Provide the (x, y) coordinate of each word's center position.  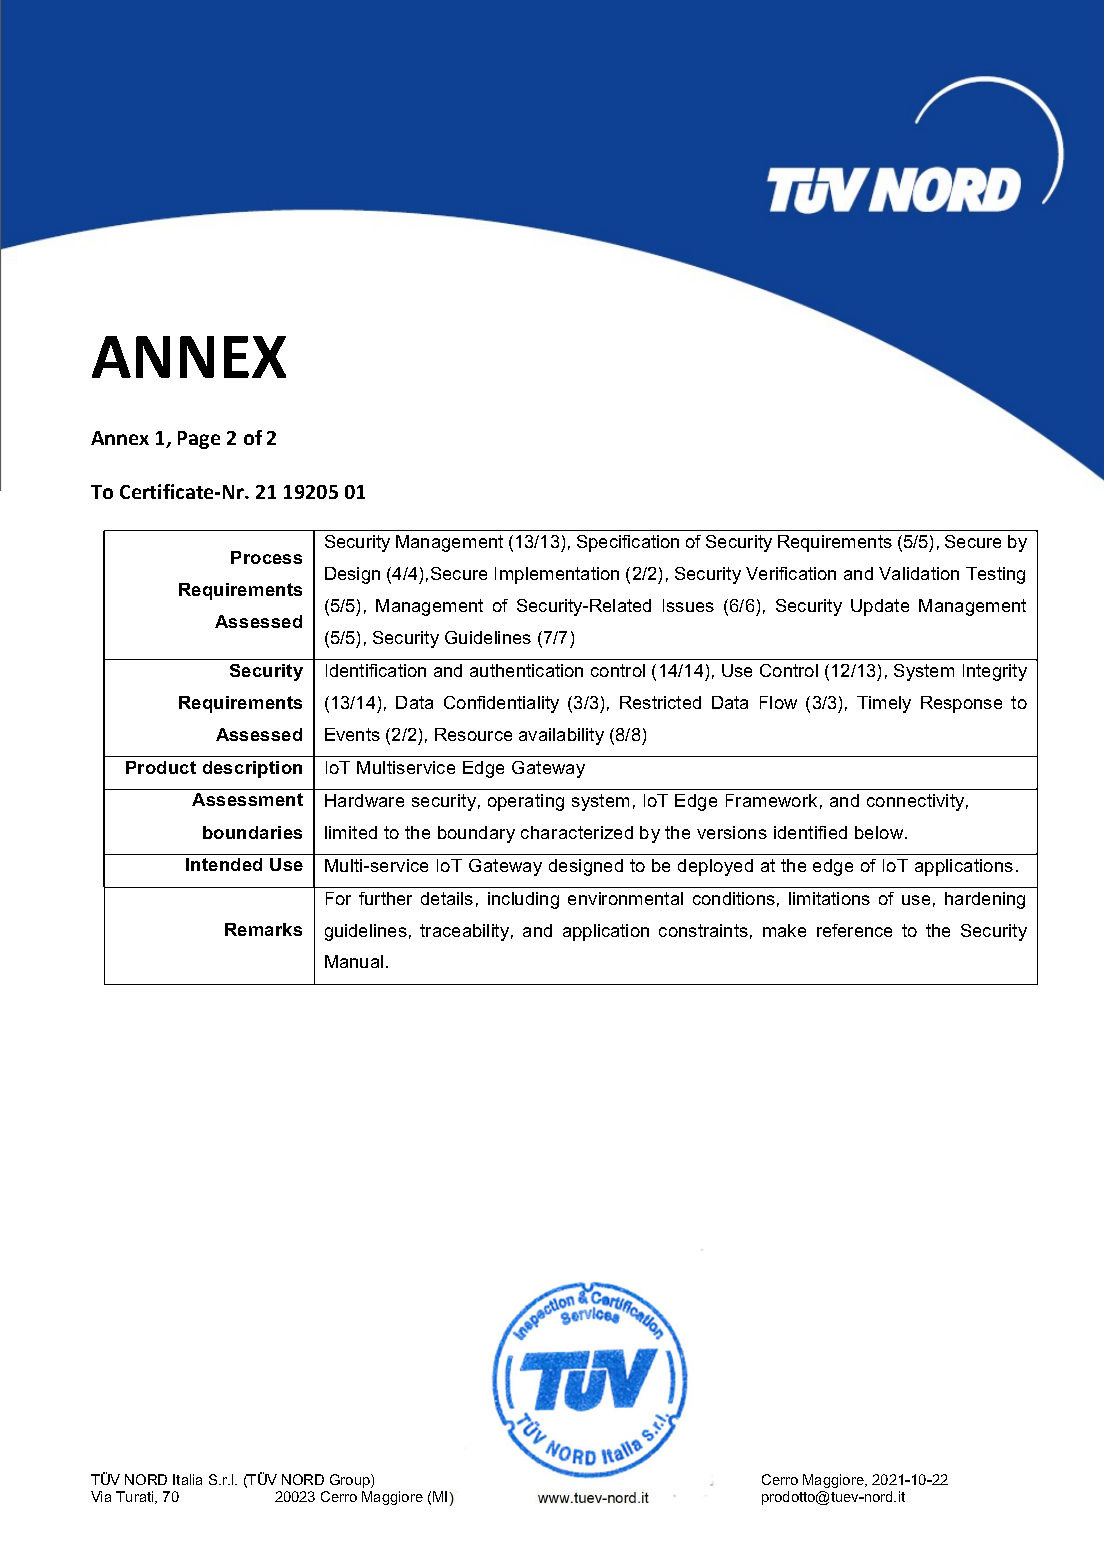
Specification (628, 543)
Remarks (263, 929)
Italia (187, 1479)
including (523, 900)
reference (854, 930)
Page (199, 440)
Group (351, 1481)
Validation (919, 573)
